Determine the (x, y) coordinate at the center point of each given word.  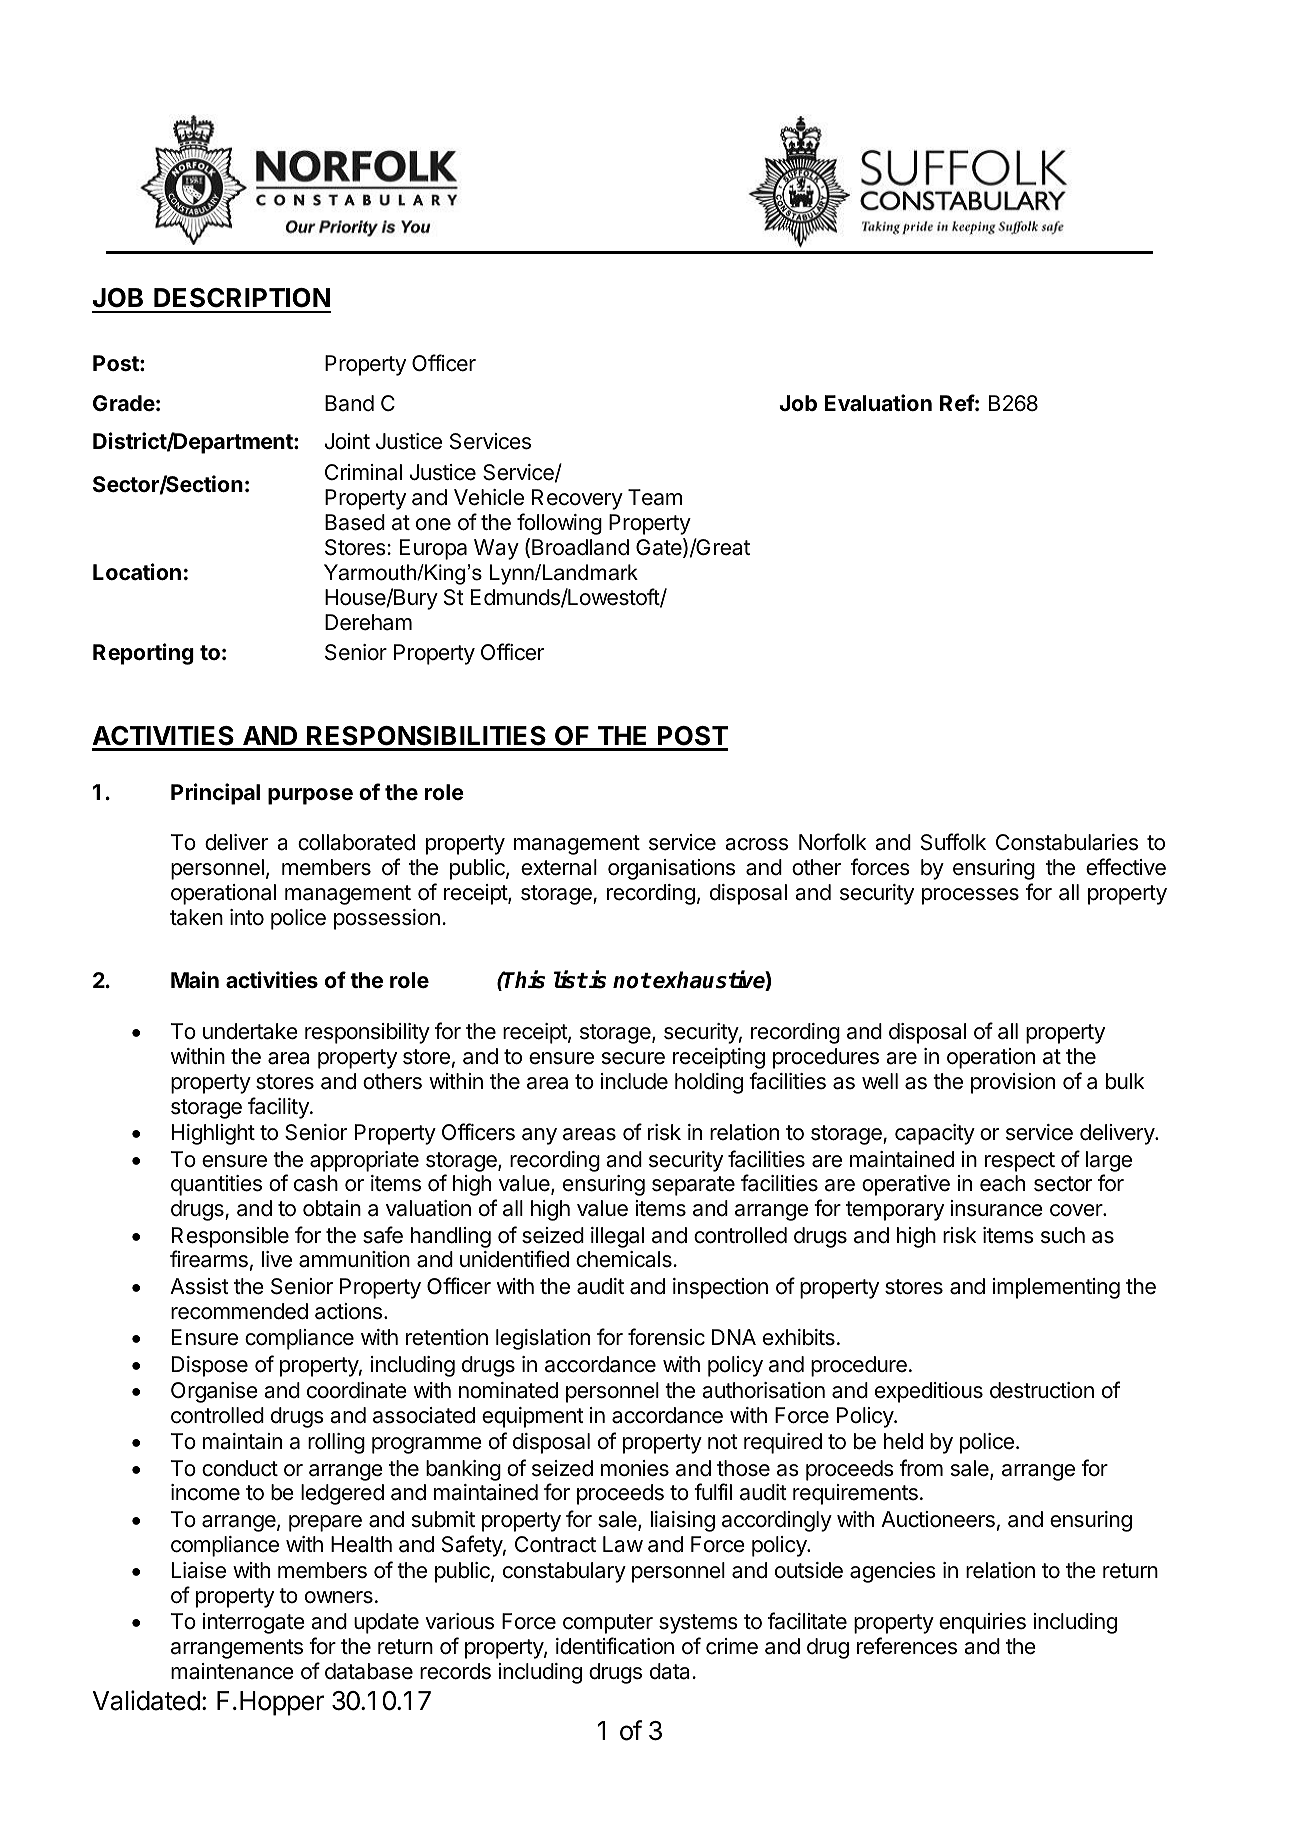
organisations (671, 869)
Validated (146, 1700)
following (559, 524)
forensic (666, 1337)
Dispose (210, 1366)
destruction (1042, 1390)
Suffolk (953, 842)
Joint (347, 441)
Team (655, 497)
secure (633, 1058)
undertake (250, 1031)
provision (1013, 1083)
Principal (215, 794)
